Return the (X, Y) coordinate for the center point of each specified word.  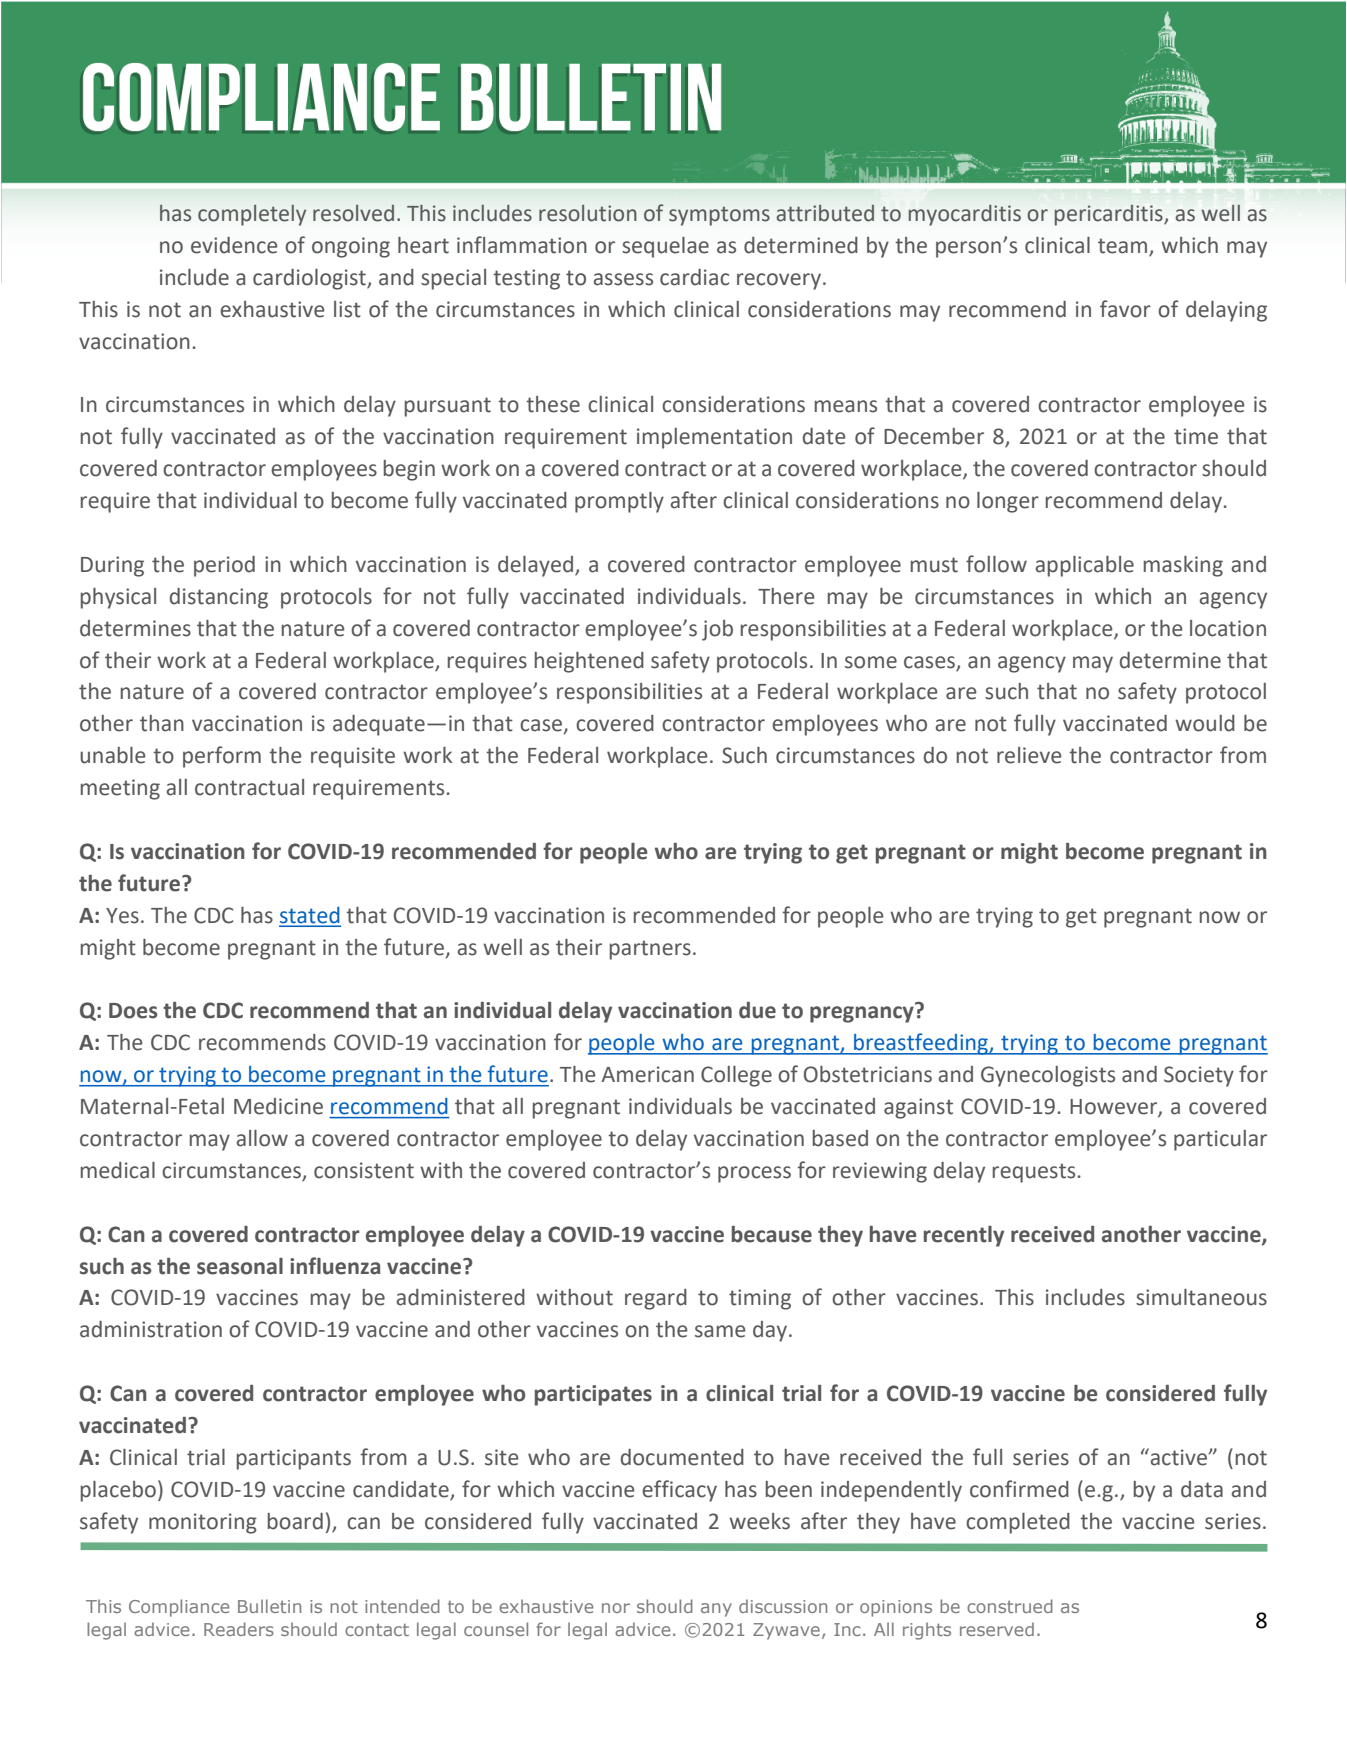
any (716, 1610)
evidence (234, 245)
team (1124, 247)
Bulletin (269, 1606)
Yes (122, 916)
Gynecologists (1048, 1076)
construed (1010, 1606)
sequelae (665, 247)
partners (650, 950)
